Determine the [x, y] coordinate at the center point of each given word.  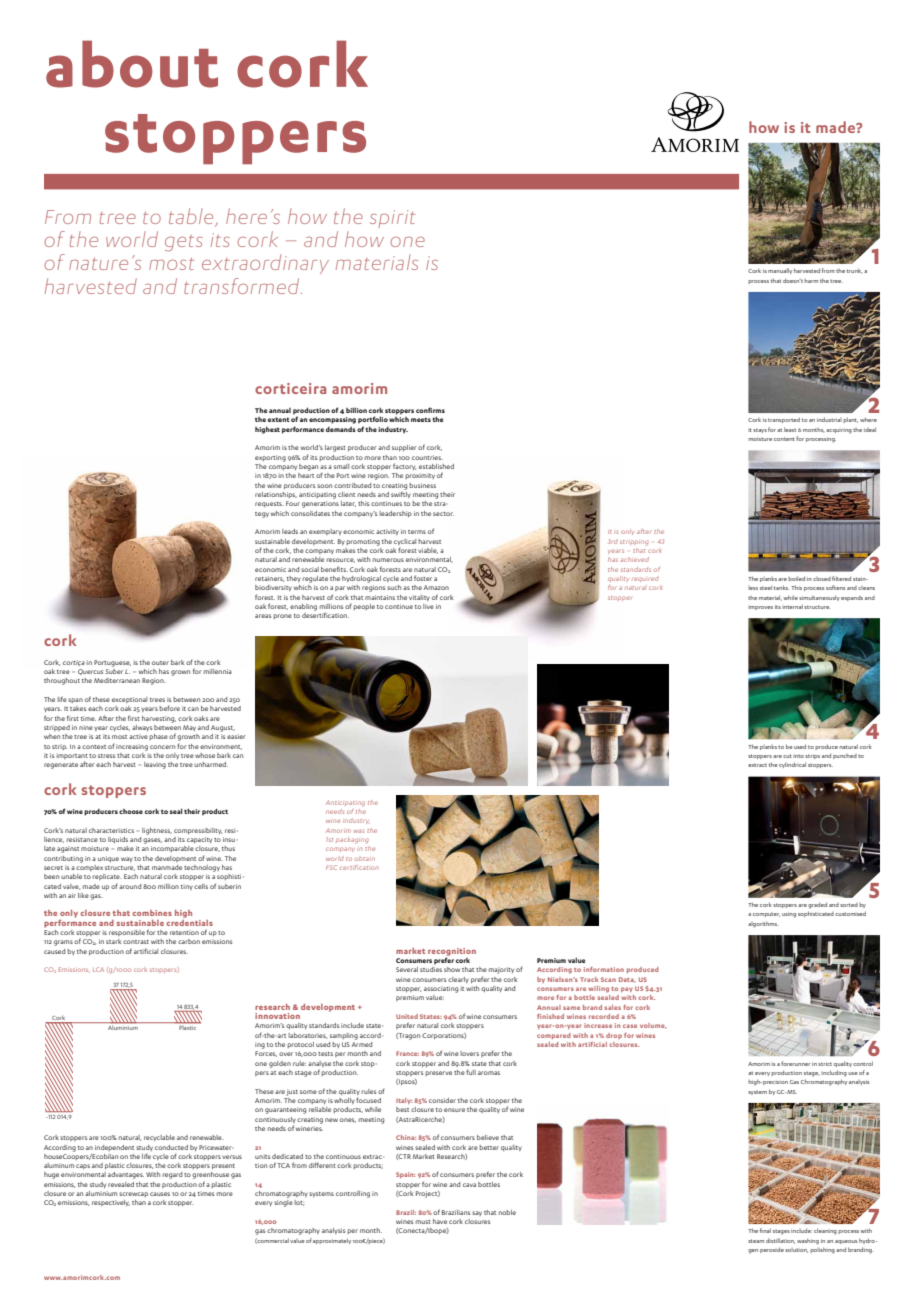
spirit [392, 219]
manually [780, 271]
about [132, 64]
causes [160, 1194]
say [477, 1213]
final [765, 1230]
